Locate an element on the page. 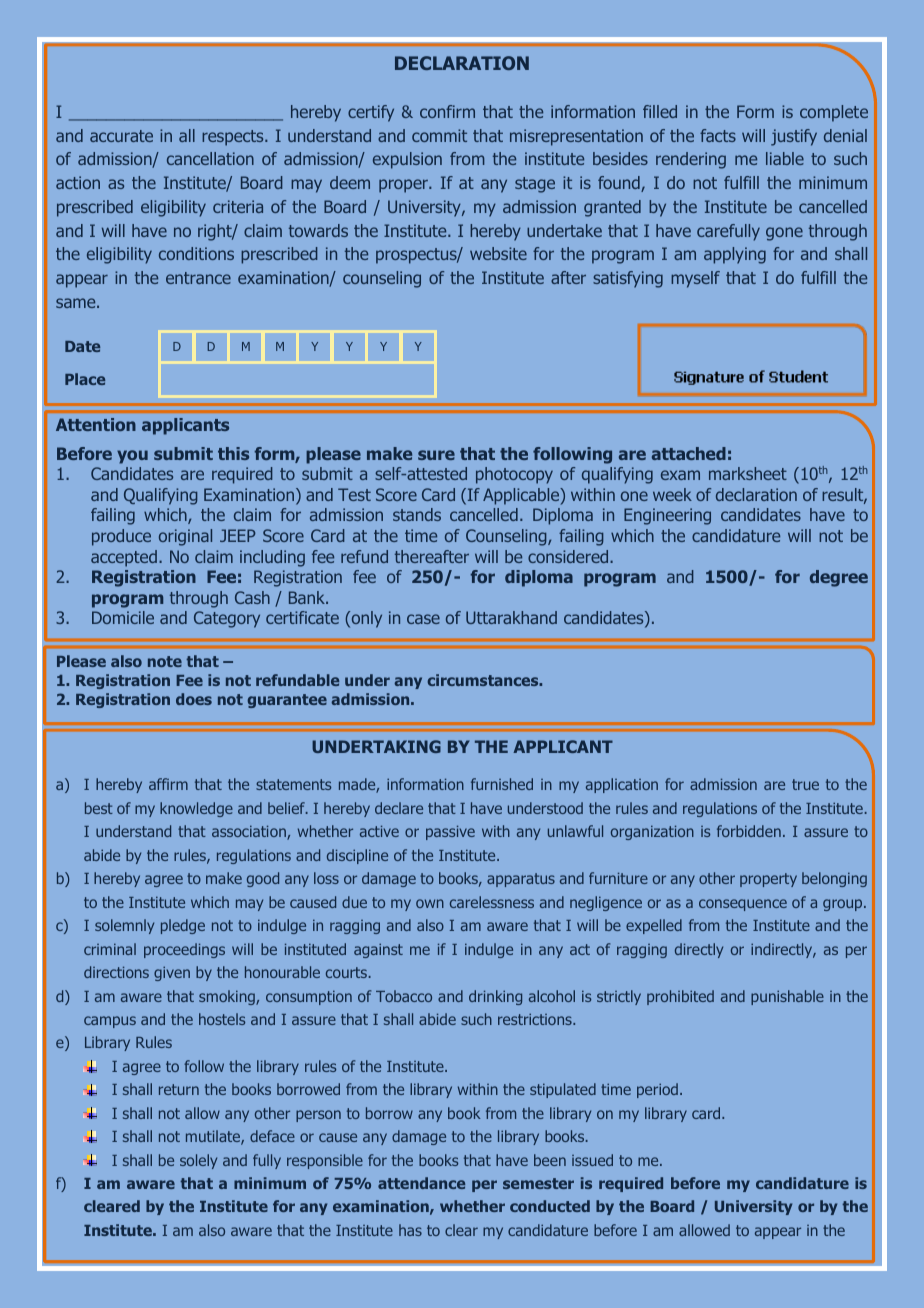 This image has width=924, height=1308. solely is located at coordinates (198, 1161).
